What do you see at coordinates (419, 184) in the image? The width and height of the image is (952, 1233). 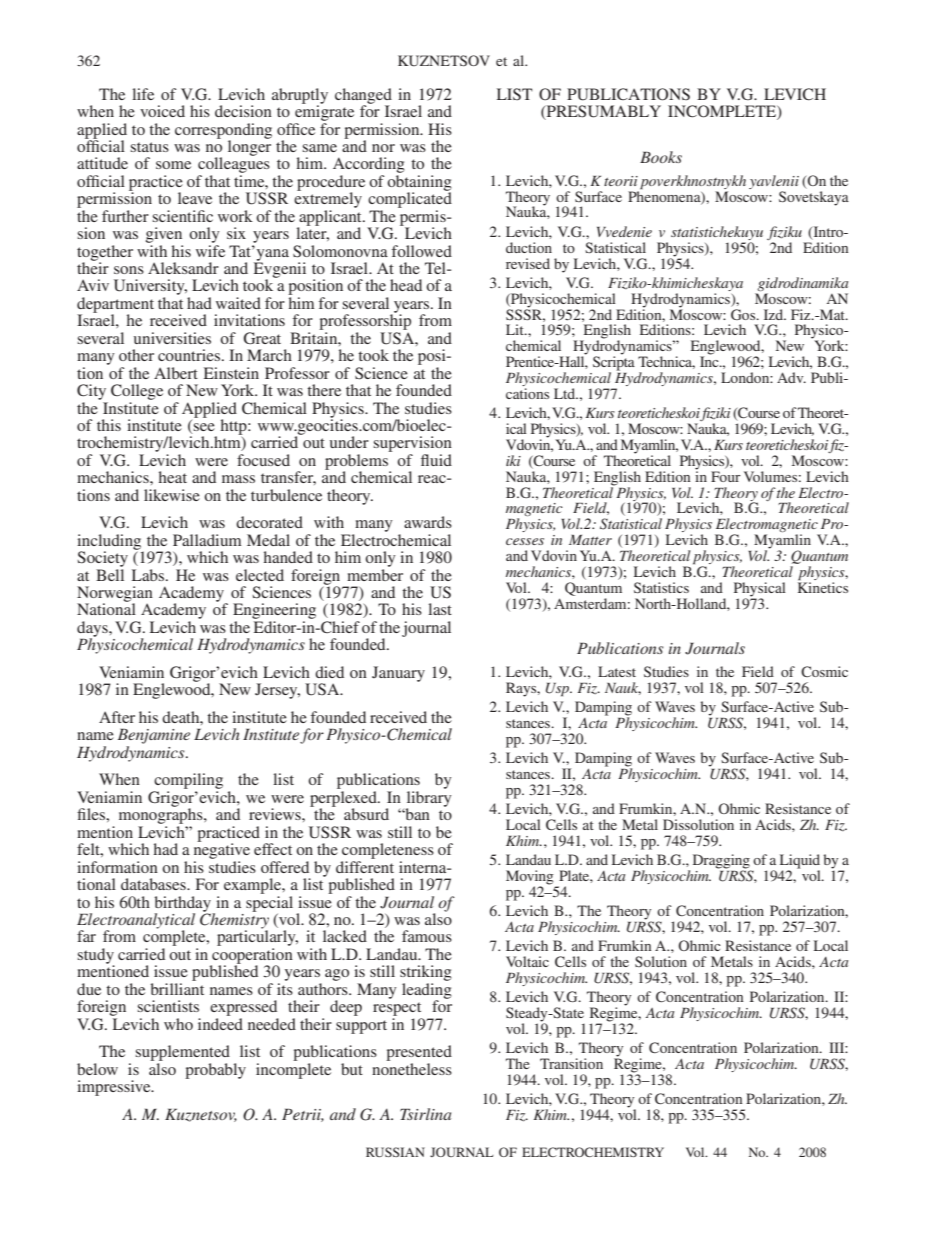 I see `obtaining` at bounding box center [419, 184].
